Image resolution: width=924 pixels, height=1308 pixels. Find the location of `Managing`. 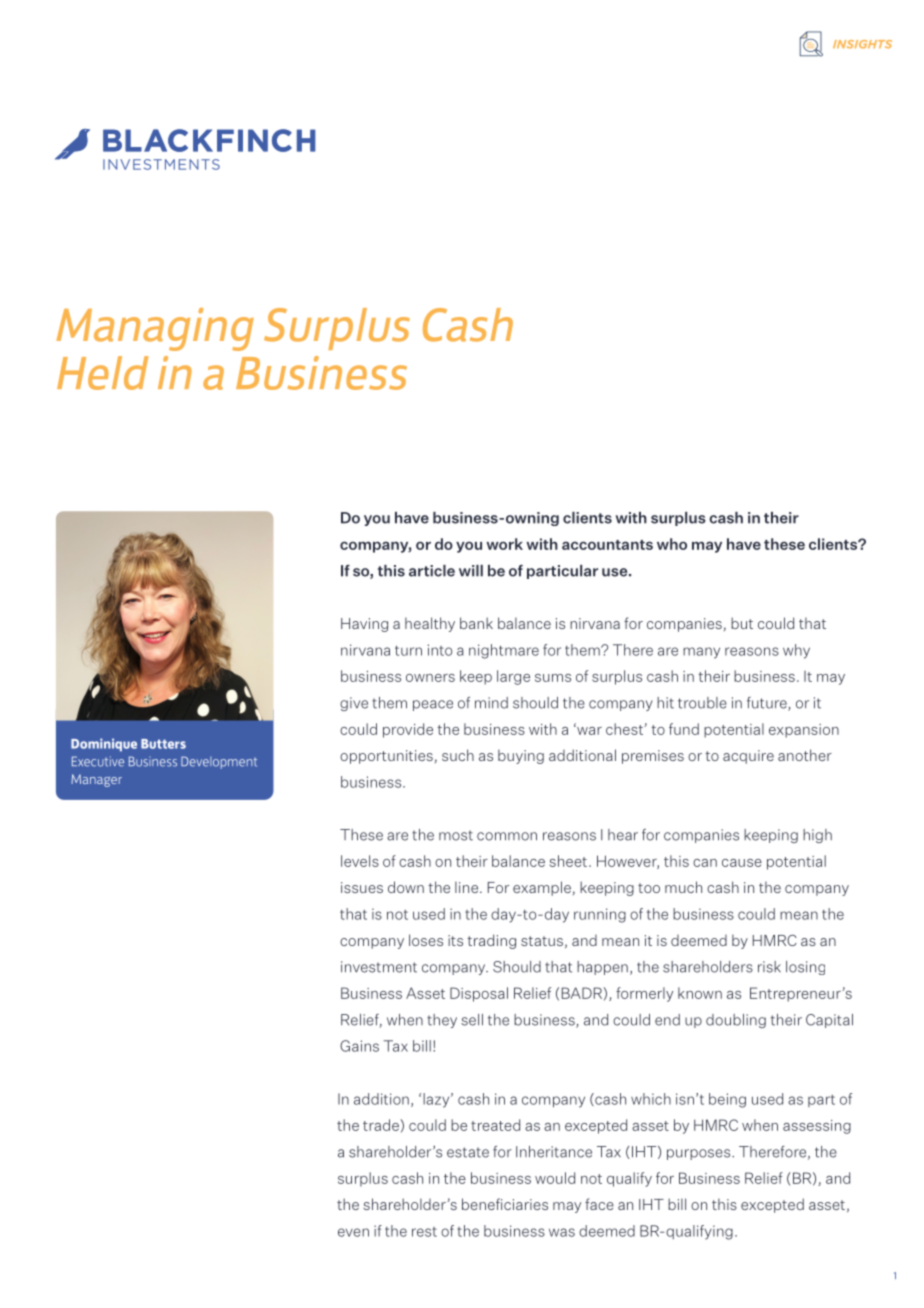

Managing is located at coordinates (155, 329).
